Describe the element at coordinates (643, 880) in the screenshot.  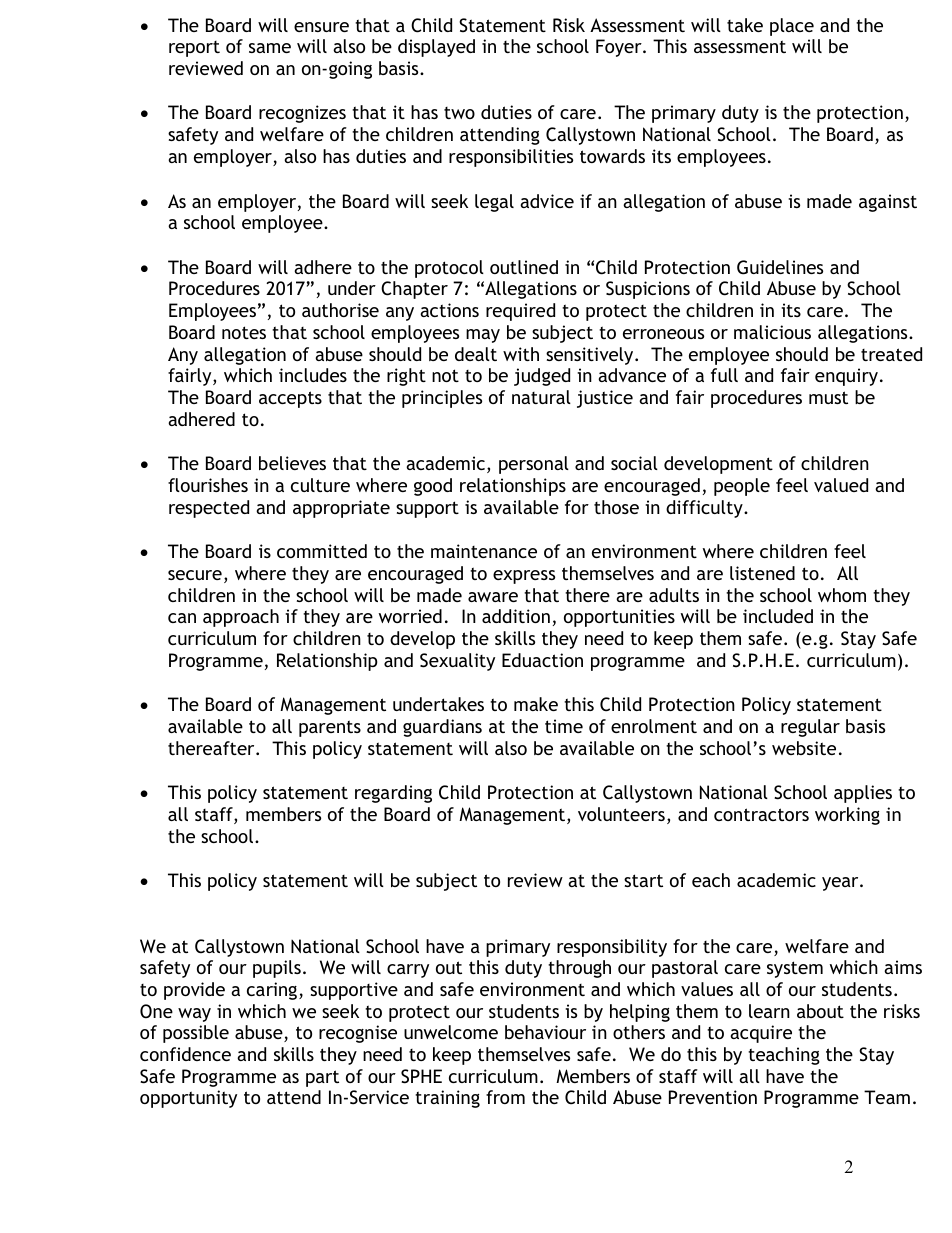
I see `start` at that location.
